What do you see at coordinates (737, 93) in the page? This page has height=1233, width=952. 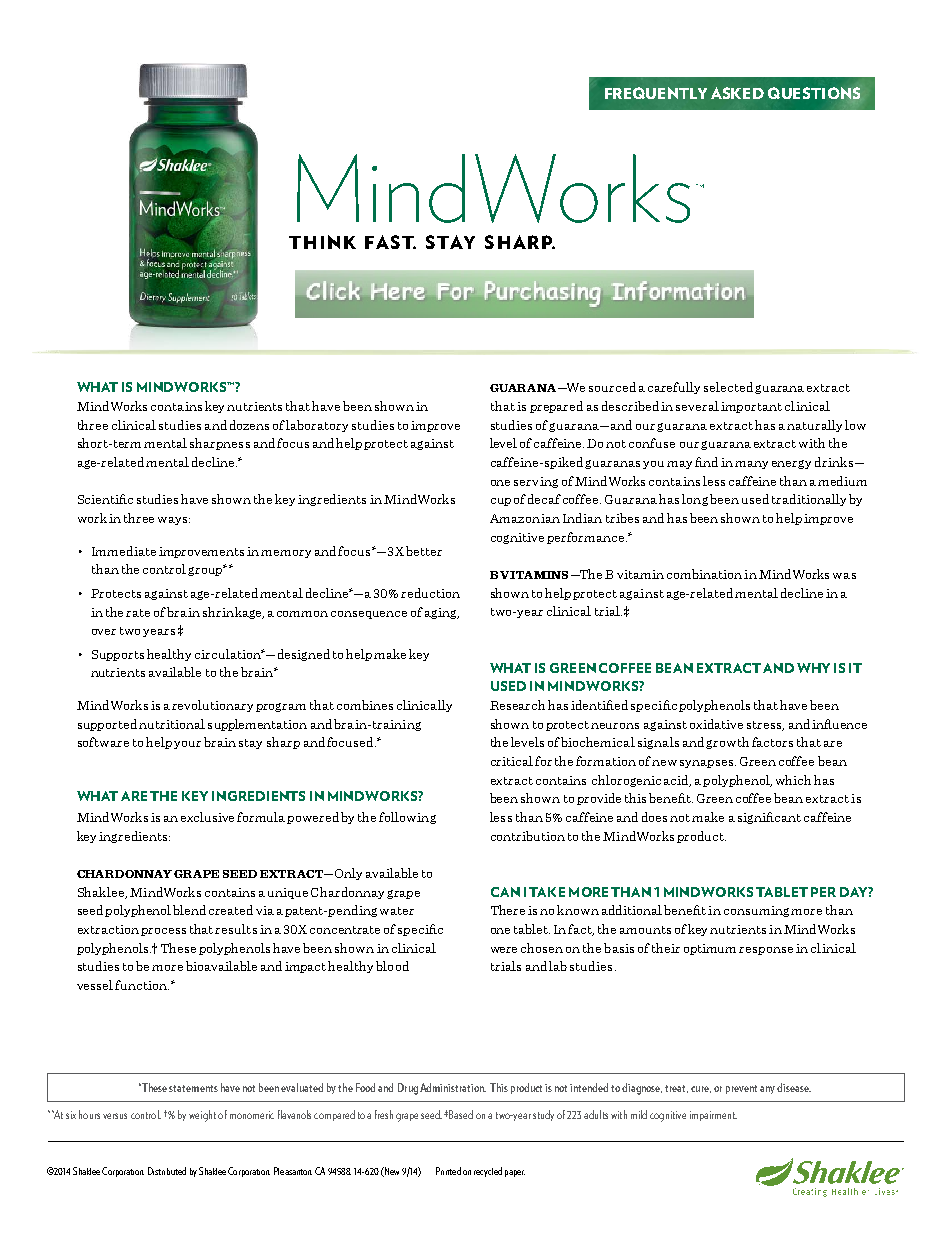 I see `Asked` at bounding box center [737, 93].
